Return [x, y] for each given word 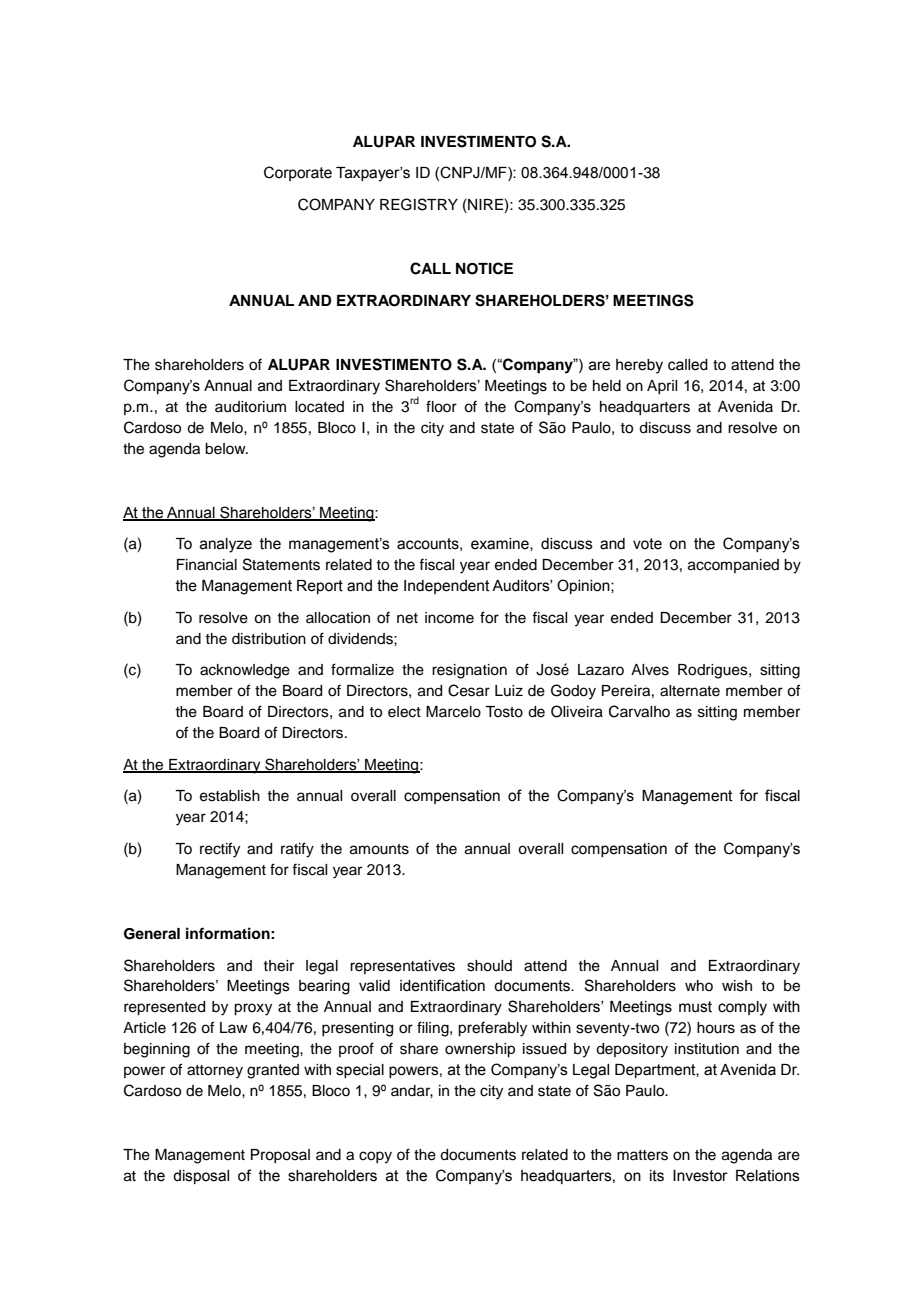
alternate [690, 691]
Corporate [298, 173]
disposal [201, 1177]
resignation [469, 671]
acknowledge [245, 671]
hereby [639, 366]
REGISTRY [419, 204]
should [489, 966]
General [152, 934]
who [699, 985]
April [662, 387]
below [226, 449]
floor [441, 406]
